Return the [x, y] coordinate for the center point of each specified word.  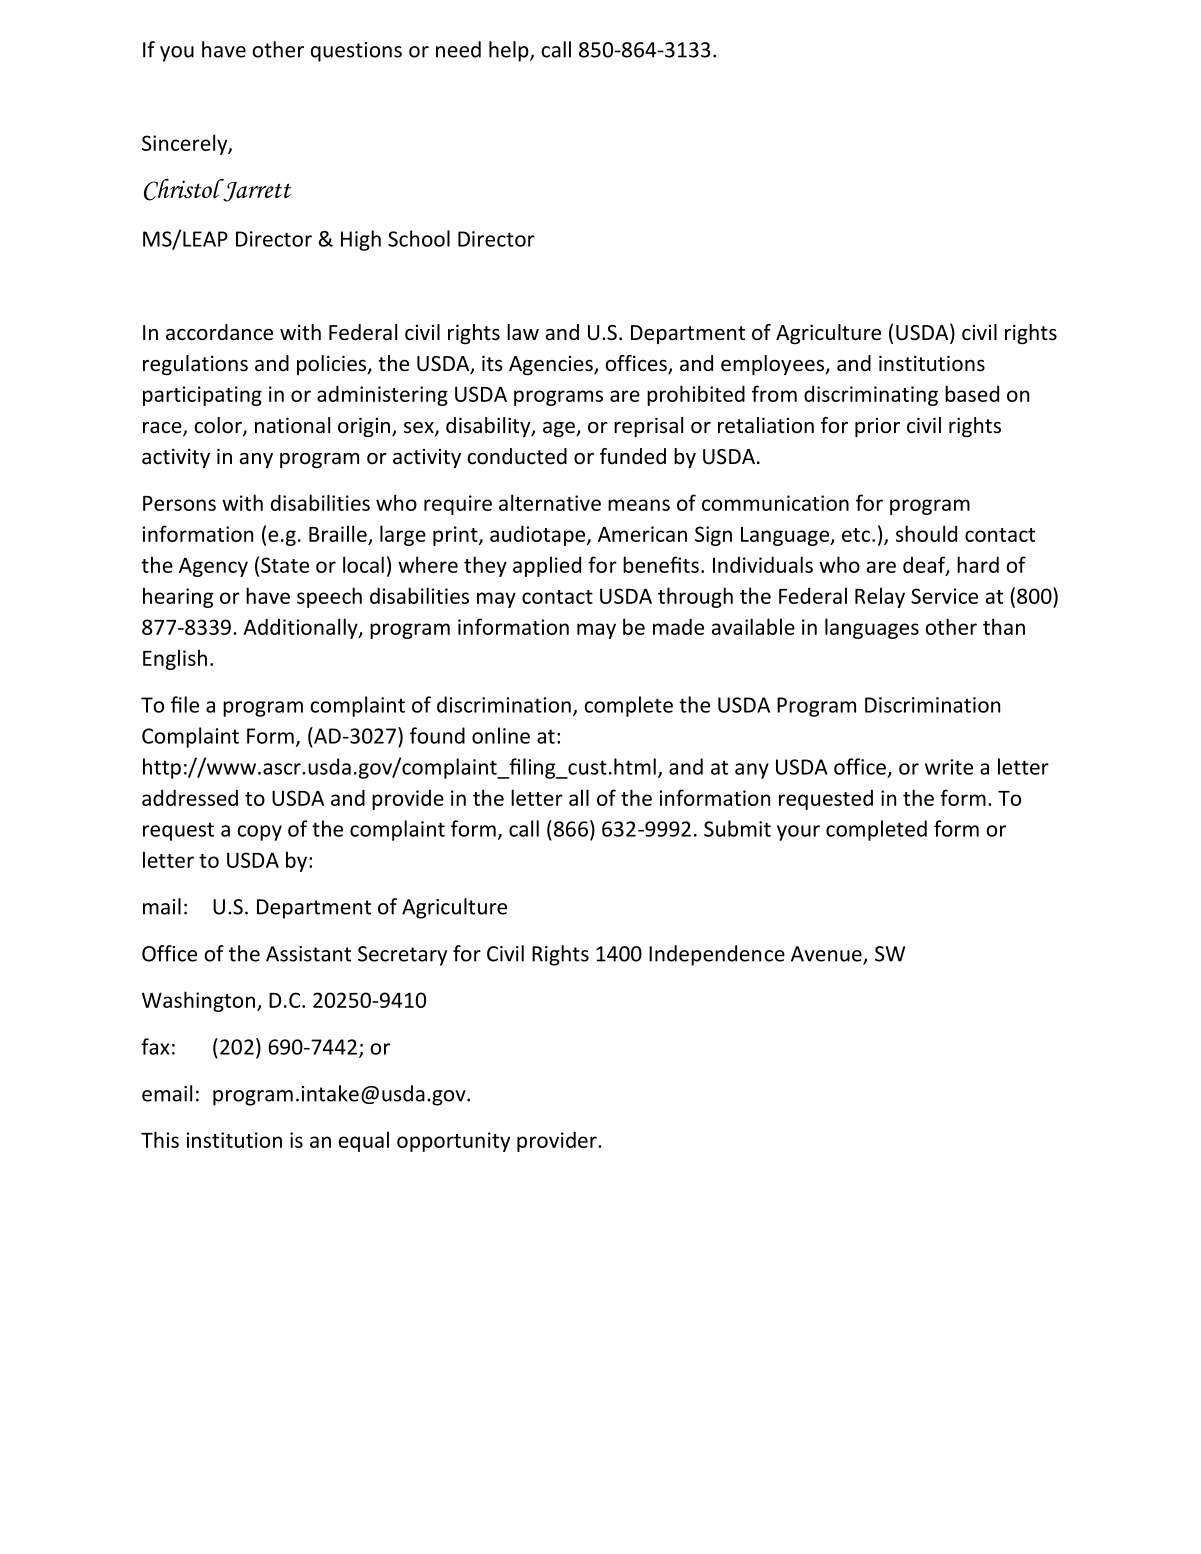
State [285, 565]
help [510, 51]
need [458, 49]
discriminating [871, 396]
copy [259, 833]
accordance [219, 332]
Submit [737, 828]
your [798, 833]
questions [356, 52]
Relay [880, 597]
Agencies [552, 365]
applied [547, 566]
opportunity [453, 1142]
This [160, 1139]
